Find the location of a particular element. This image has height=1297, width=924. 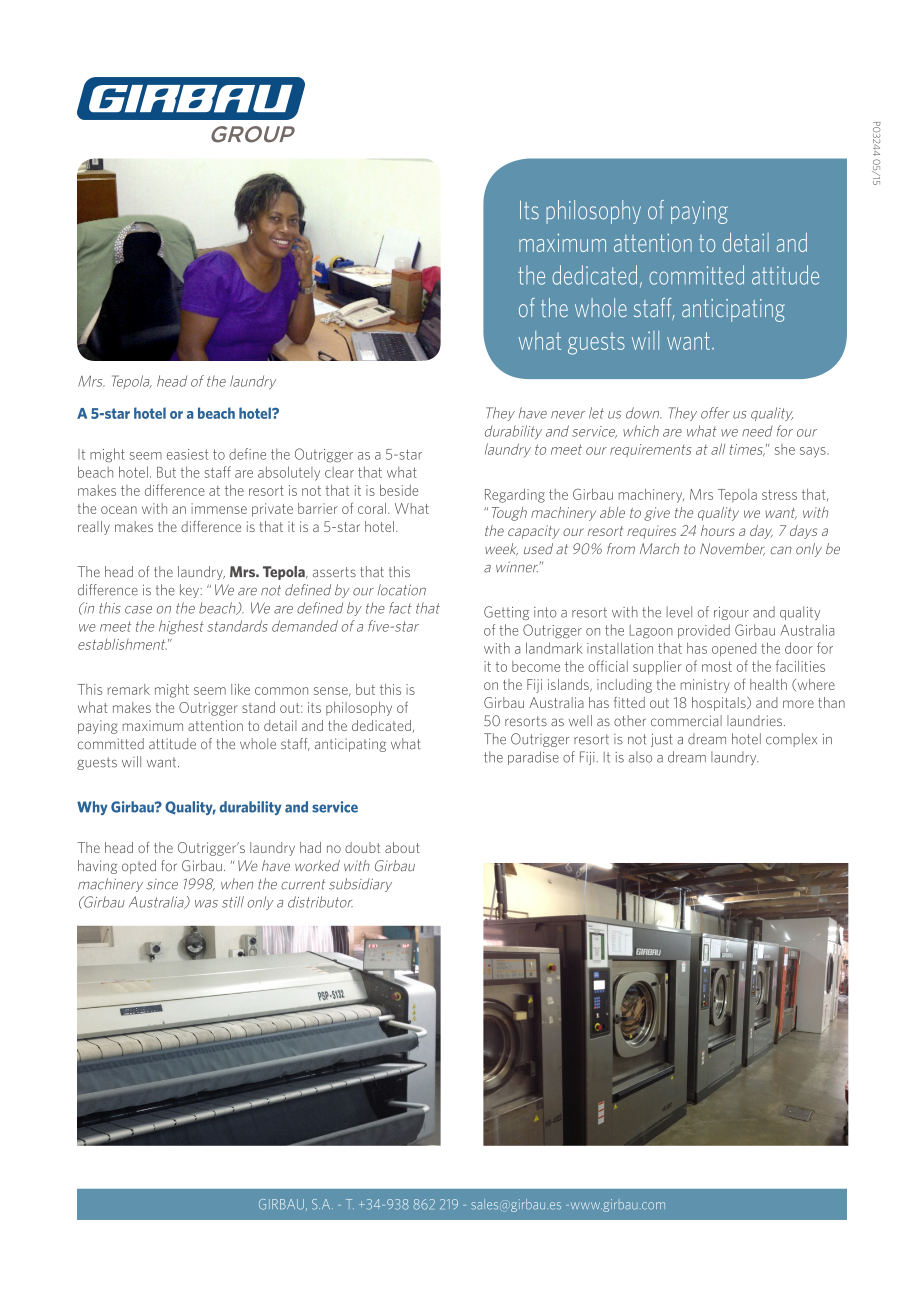

she is located at coordinates (785, 449).
